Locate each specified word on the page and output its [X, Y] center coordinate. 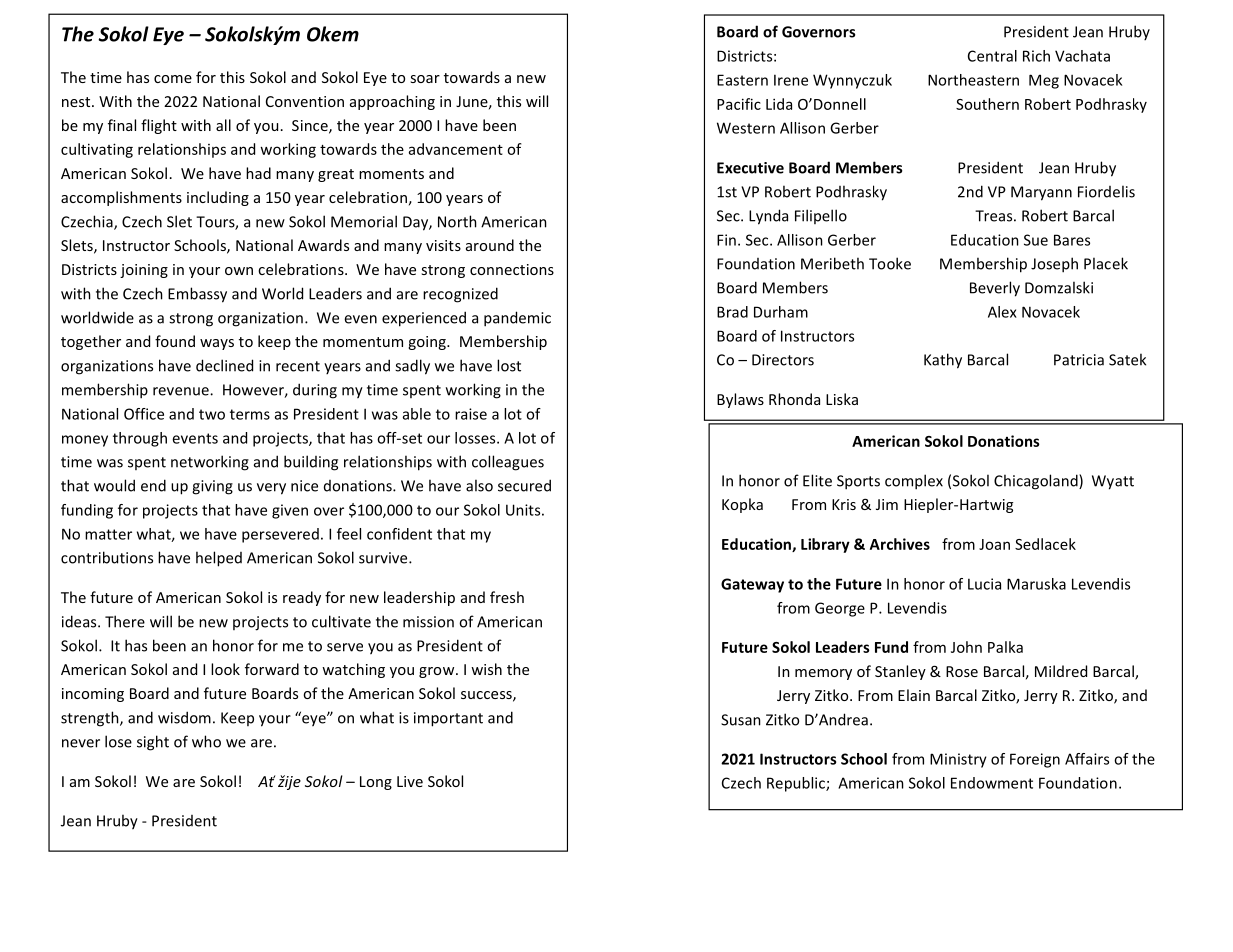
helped [219, 559]
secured [524, 485]
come [173, 79]
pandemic [517, 319]
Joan [994, 544]
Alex [1002, 312]
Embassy [197, 295]
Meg [1044, 81]
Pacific [739, 104]
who [206, 741]
